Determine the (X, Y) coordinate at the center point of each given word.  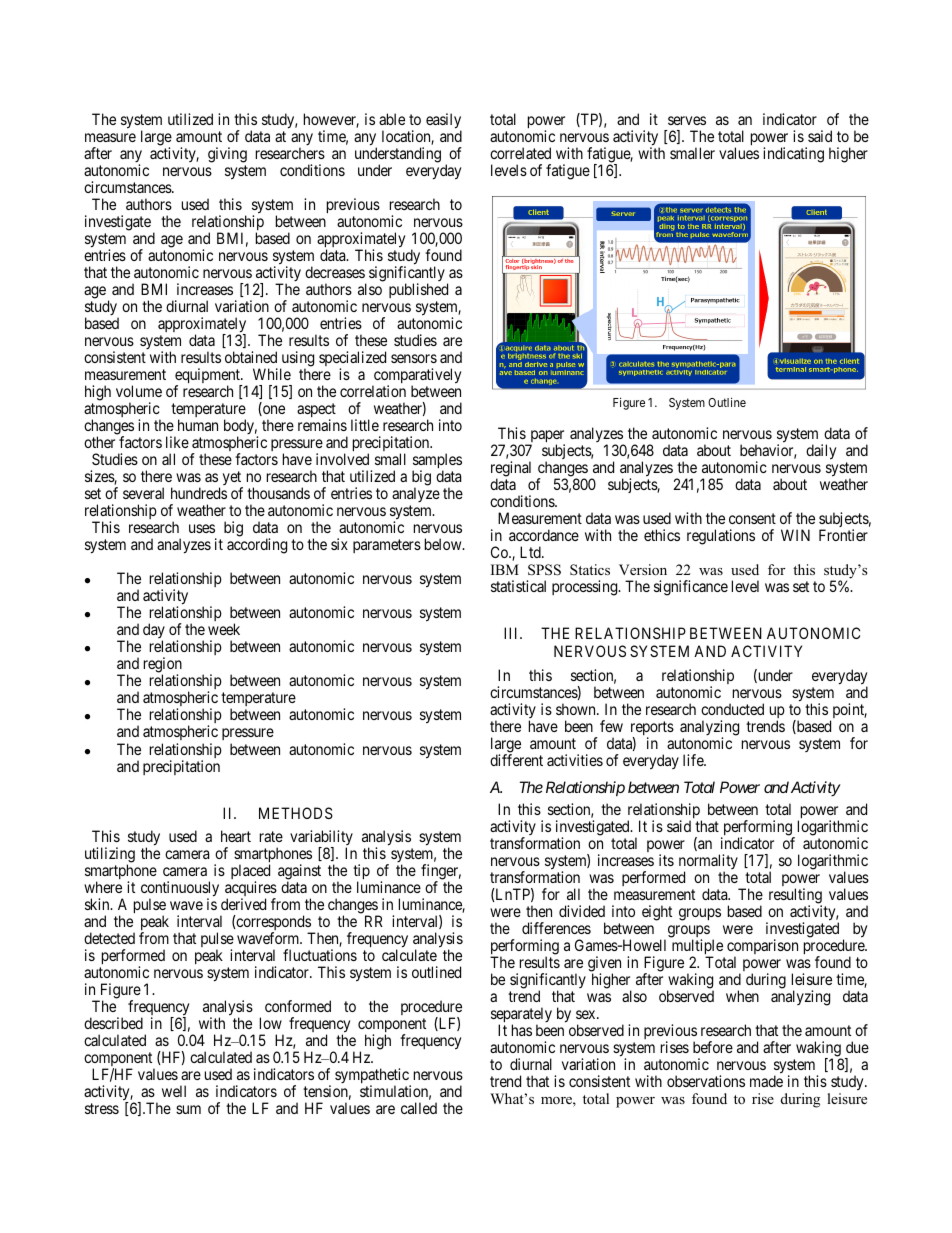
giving (227, 156)
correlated (520, 153)
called (419, 1108)
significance (691, 588)
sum (188, 1109)
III (512, 633)
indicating (793, 155)
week (224, 629)
